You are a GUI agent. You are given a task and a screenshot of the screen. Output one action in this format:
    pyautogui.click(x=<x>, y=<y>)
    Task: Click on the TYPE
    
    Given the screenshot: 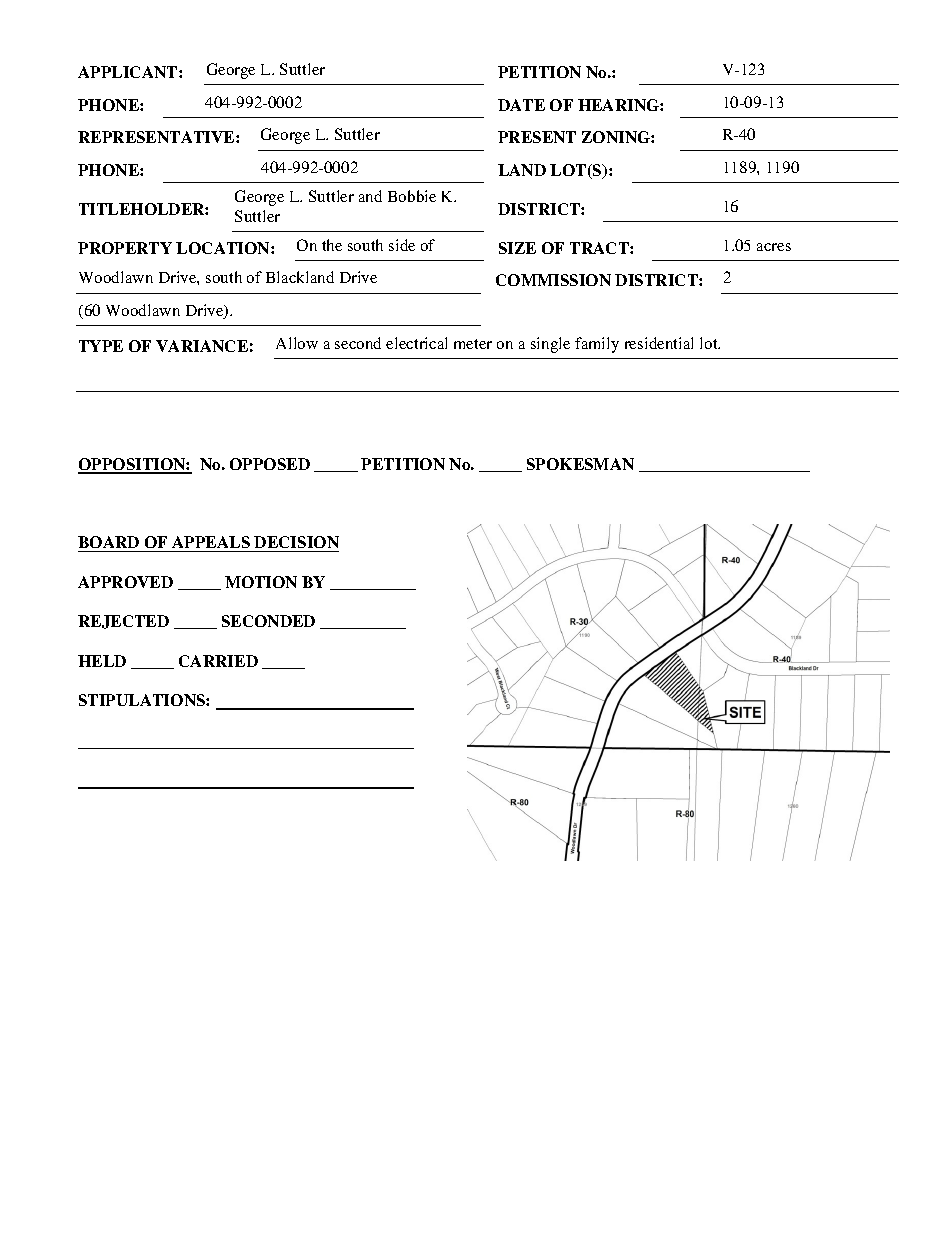 What is the action you would take?
    pyautogui.click(x=101, y=346)
